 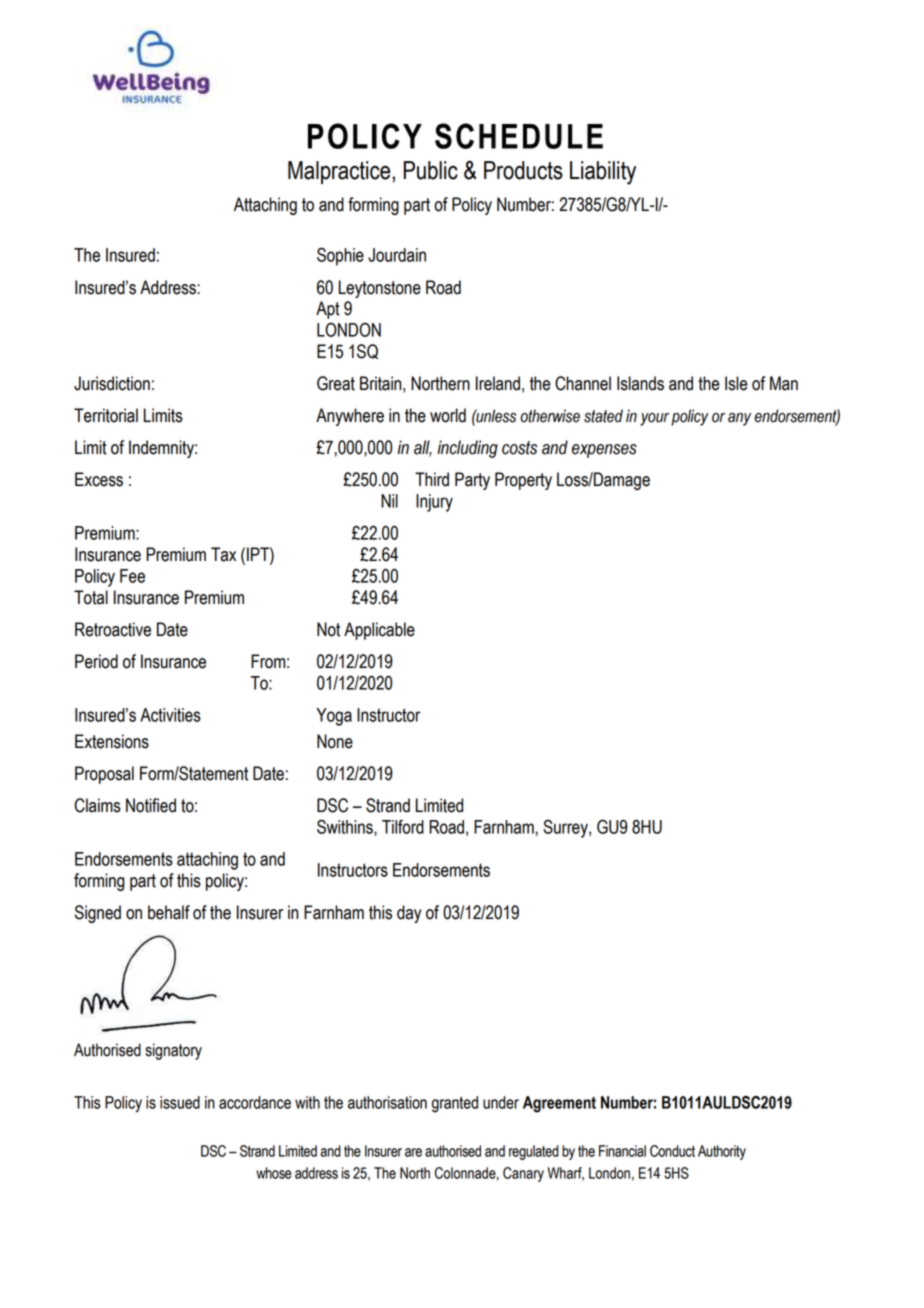 What do you see at coordinates (379, 631) in the page?
I see `Applicable` at bounding box center [379, 631].
